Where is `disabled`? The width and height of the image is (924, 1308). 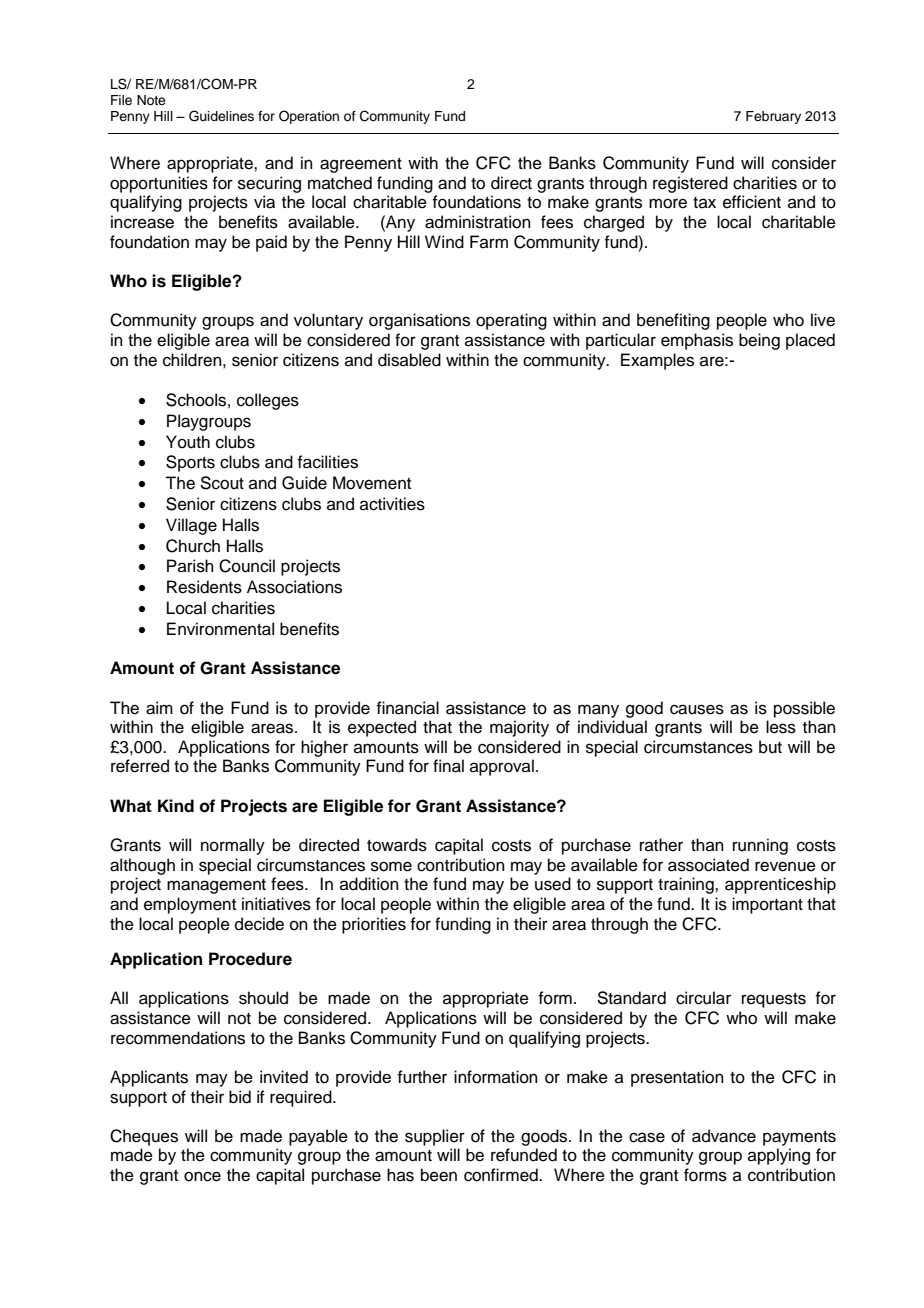 disabled is located at coordinates (409, 360).
